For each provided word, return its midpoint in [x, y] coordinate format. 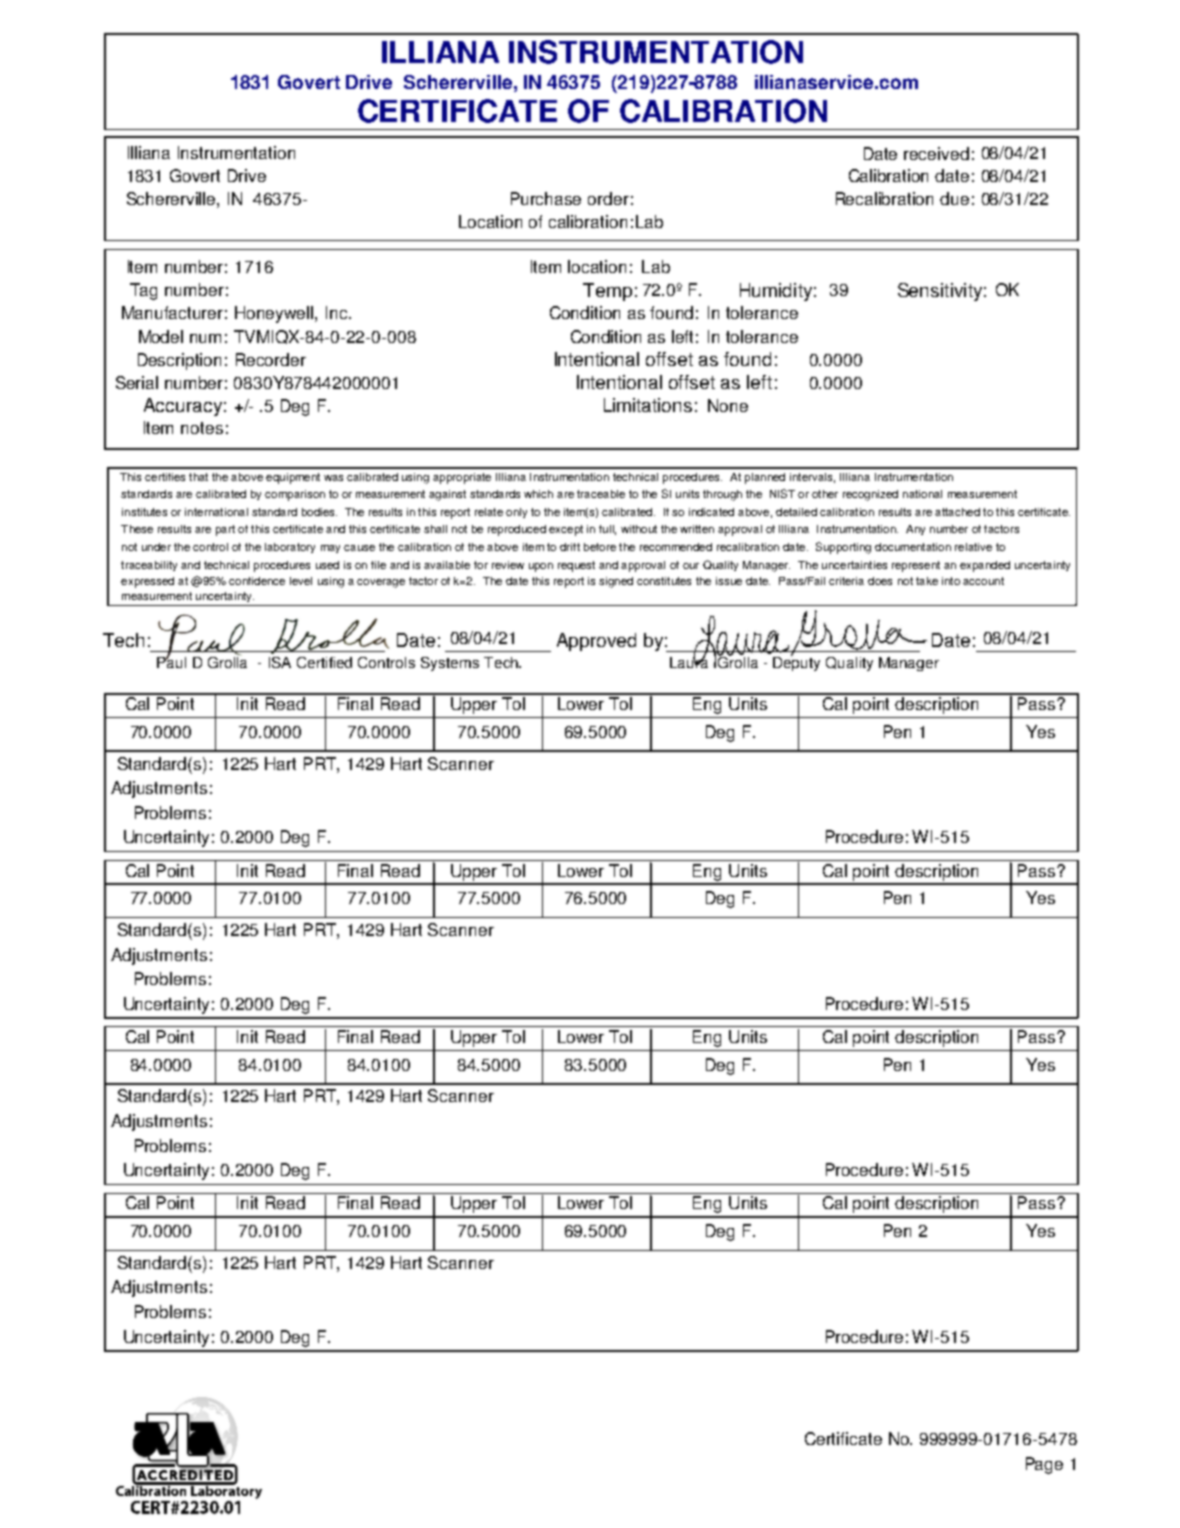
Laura [689, 661]
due [954, 198]
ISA [280, 662]
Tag [143, 291]
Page [1044, 1465]
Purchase [546, 198]
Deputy [796, 662]
